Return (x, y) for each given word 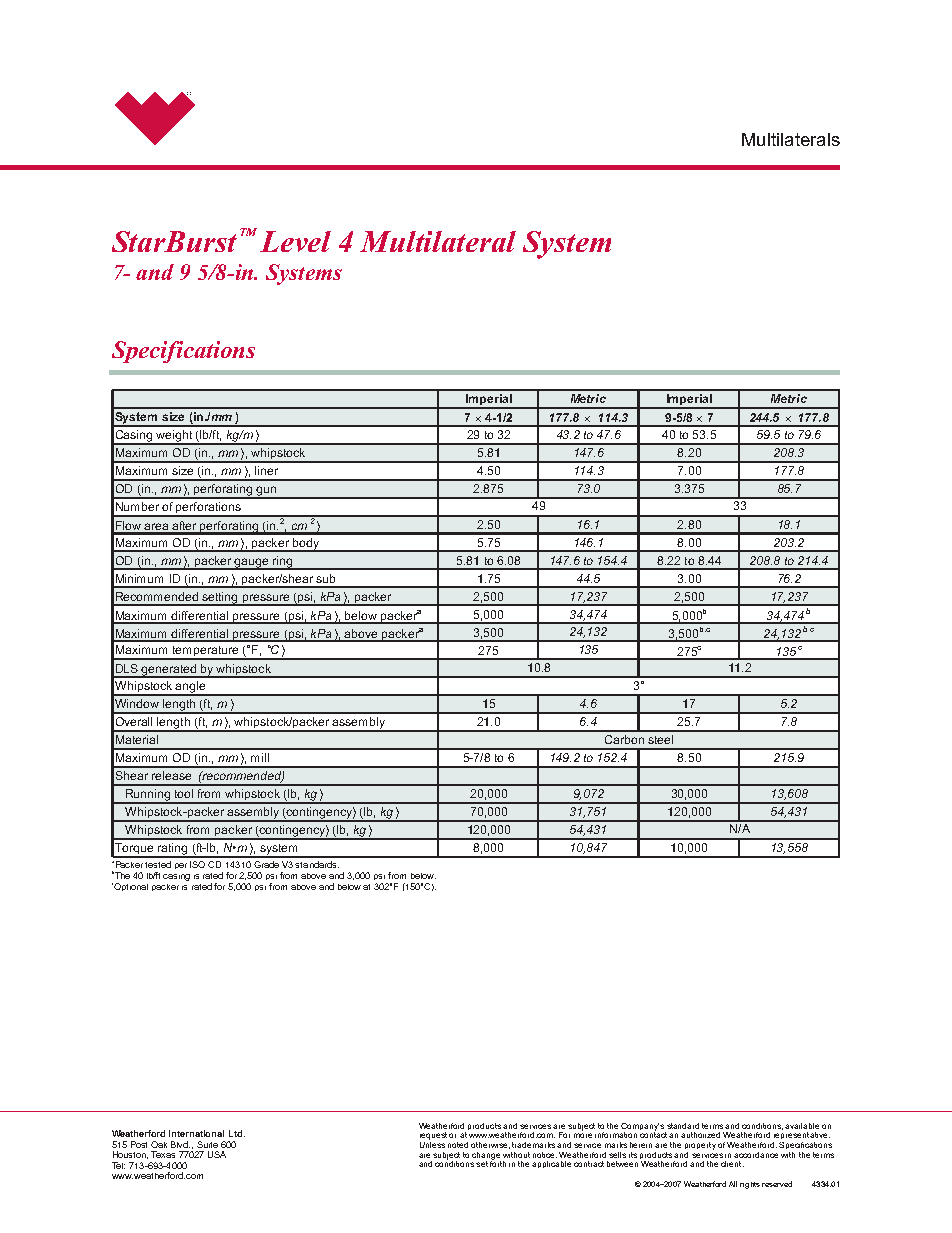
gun (267, 492)
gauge (252, 564)
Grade (266, 864)
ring (283, 563)
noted (458, 1145)
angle (191, 688)
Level (295, 241)
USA (217, 1154)
